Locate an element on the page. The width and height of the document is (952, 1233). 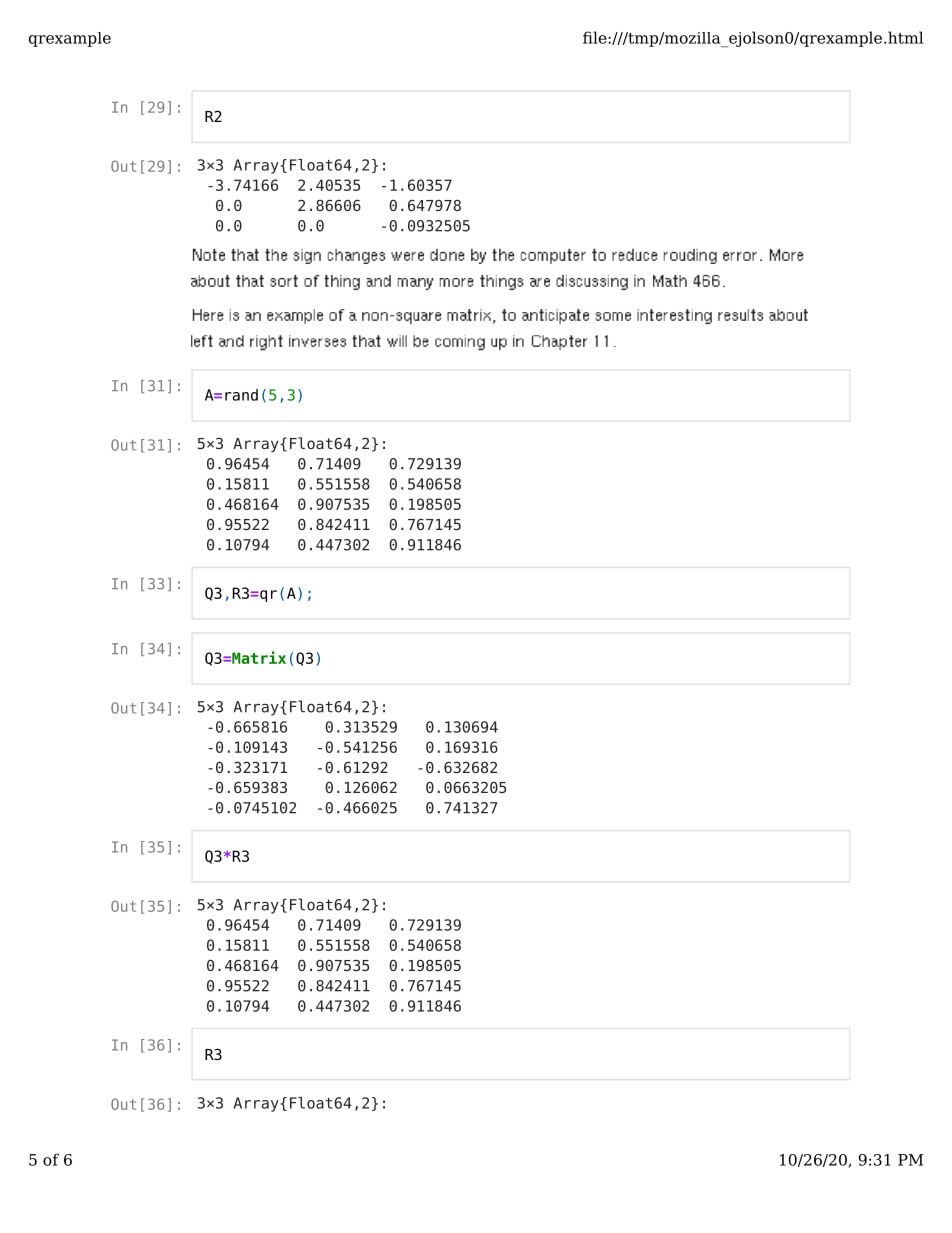
many is located at coordinates (416, 284).
